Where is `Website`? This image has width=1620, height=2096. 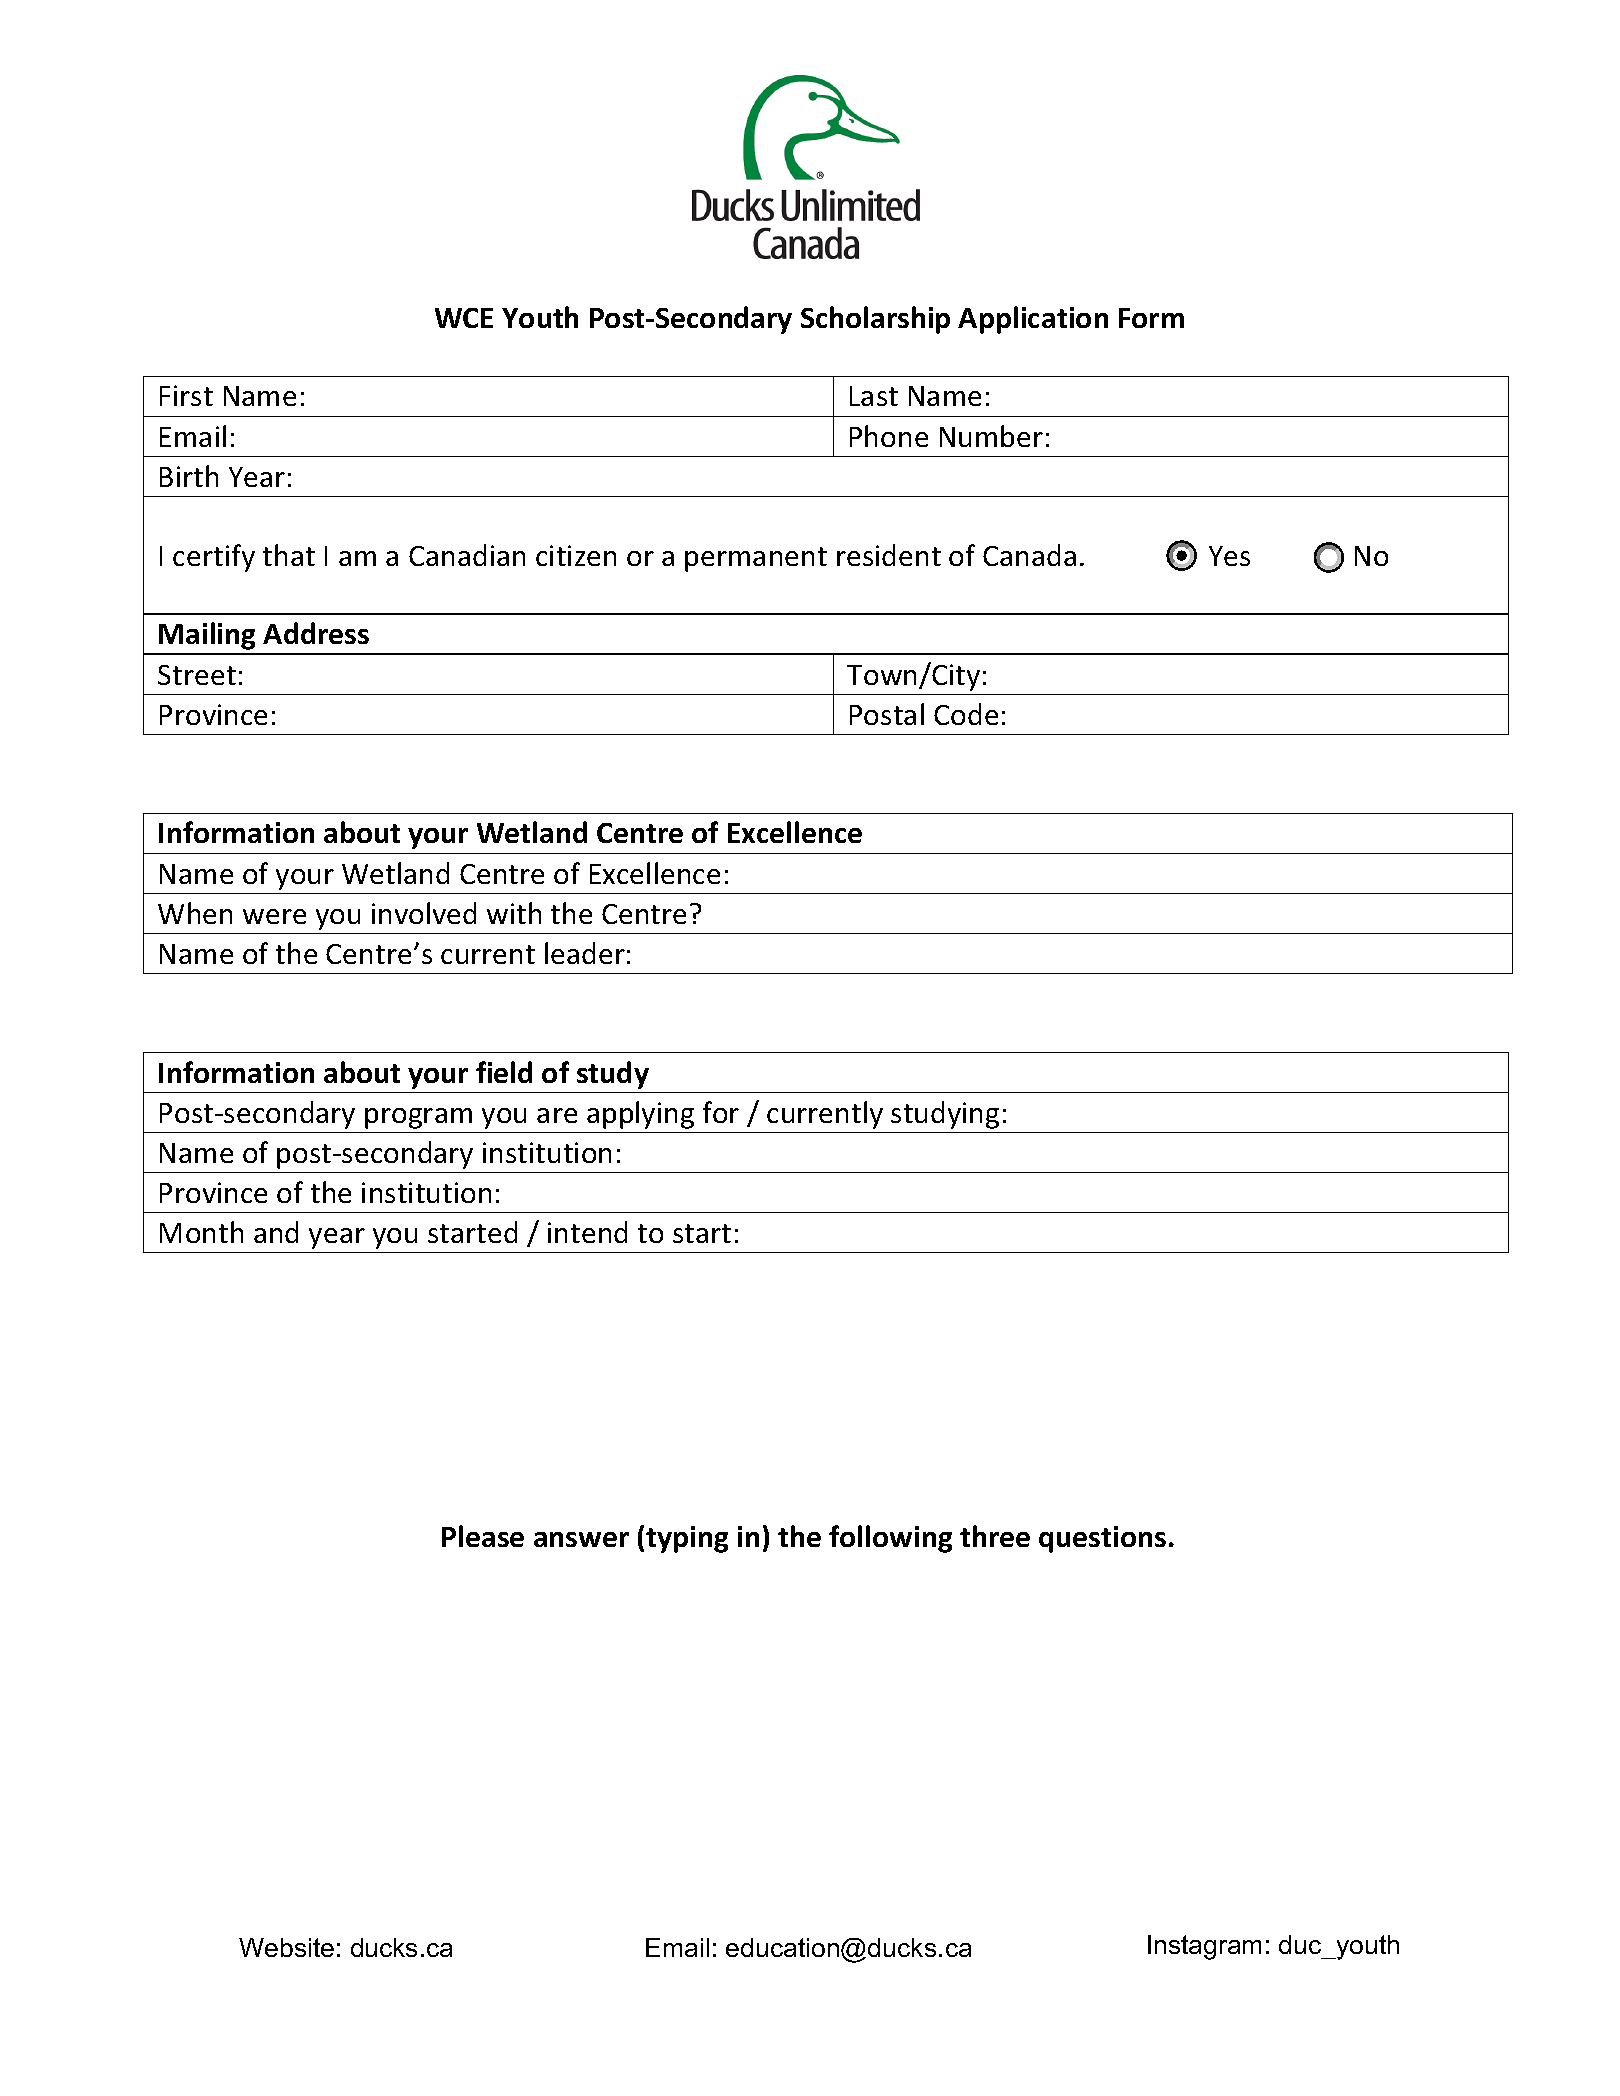 Website is located at coordinates (286, 1947).
